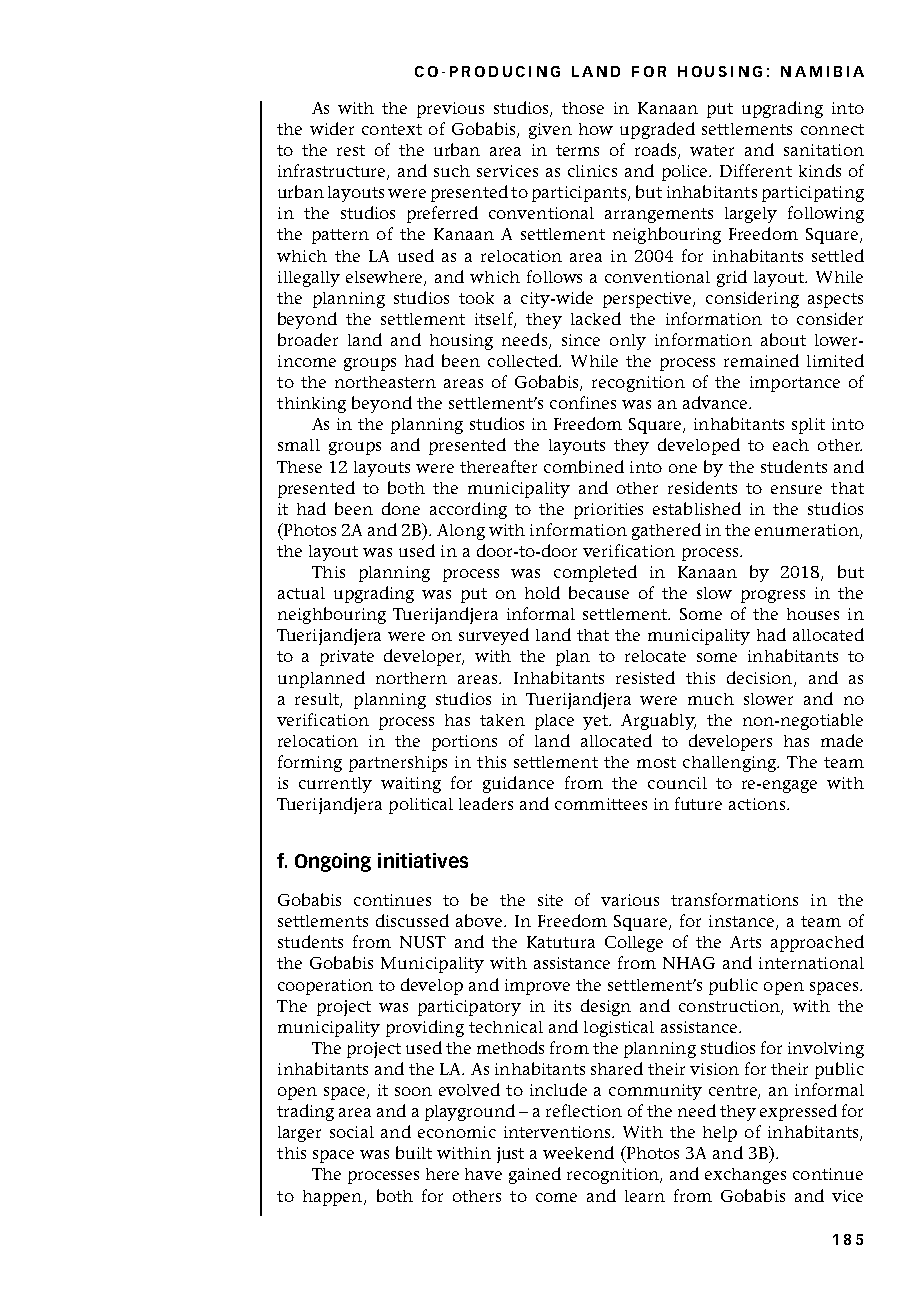 Image resolution: width=924 pixels, height=1316 pixels. Describe the element at coordinates (412, 920) in the document. I see `discussed` at that location.
